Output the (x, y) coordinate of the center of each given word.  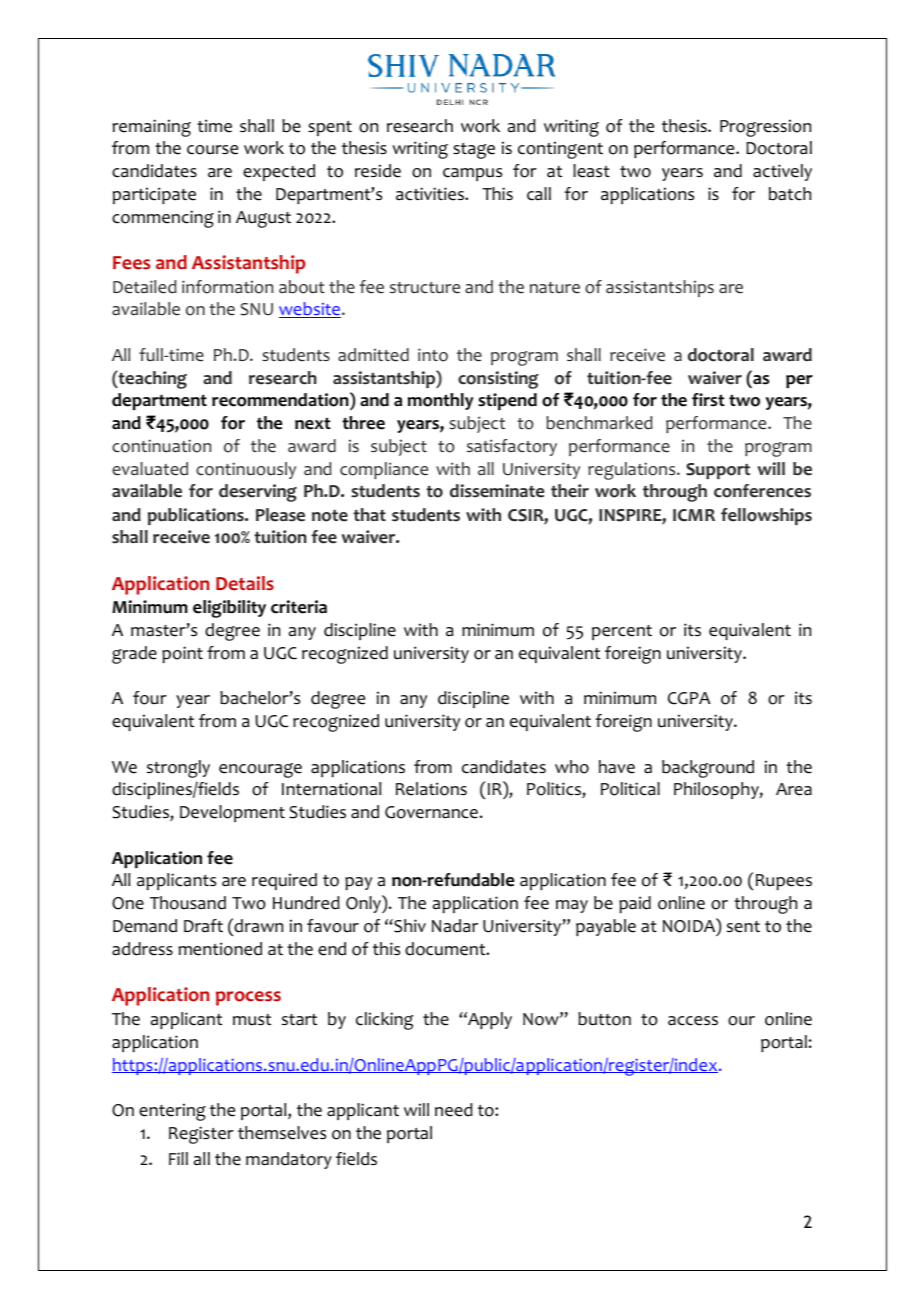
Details (245, 583)
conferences (762, 491)
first (708, 400)
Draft (203, 926)
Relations (431, 789)
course (212, 150)
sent (743, 927)
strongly (178, 769)
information (227, 287)
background (708, 769)
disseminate (497, 491)
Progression (765, 128)
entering (172, 1112)
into (433, 355)
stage (474, 151)
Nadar (455, 926)
